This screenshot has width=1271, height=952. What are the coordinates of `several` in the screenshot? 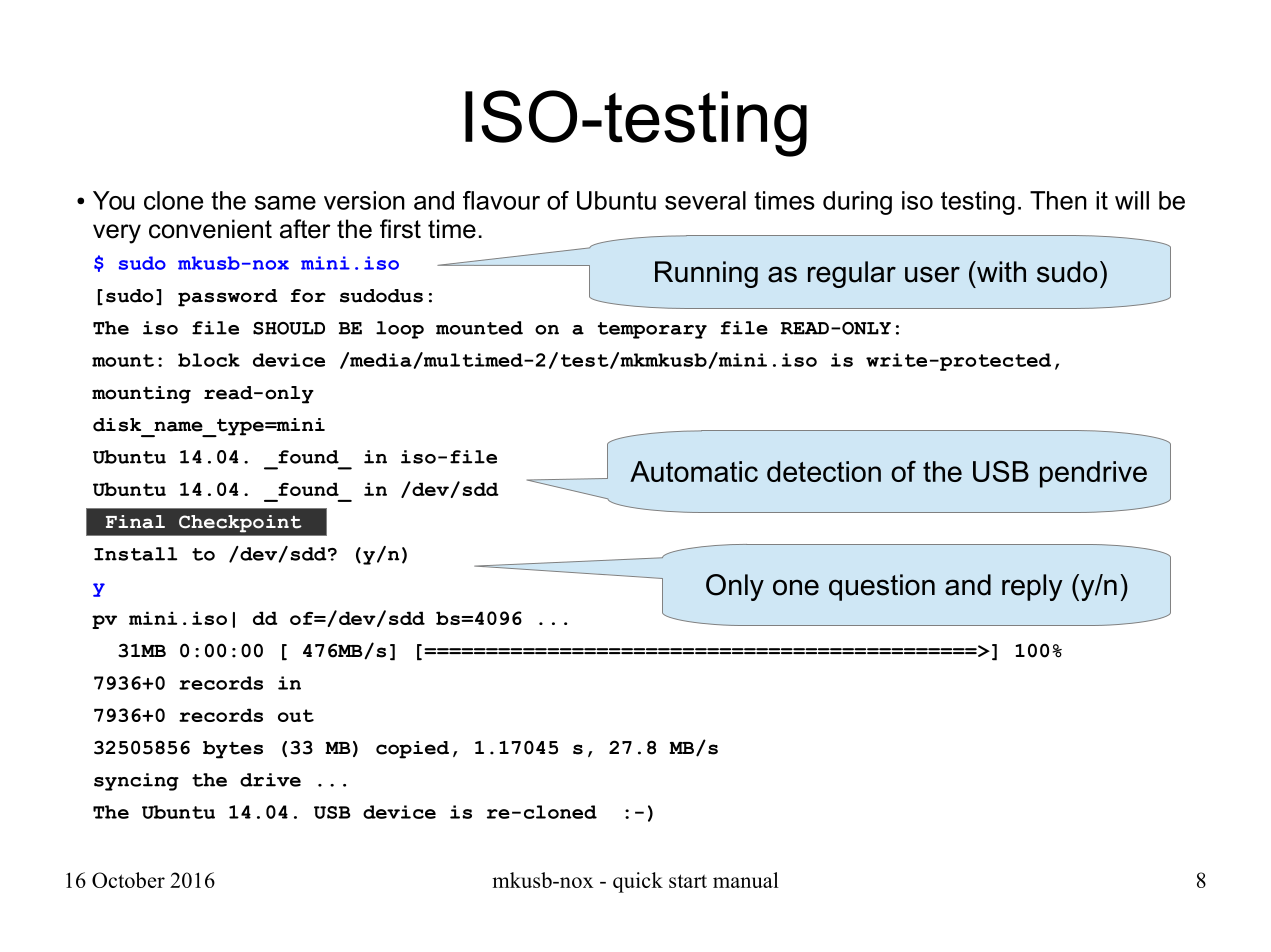 It's located at (705, 200).
